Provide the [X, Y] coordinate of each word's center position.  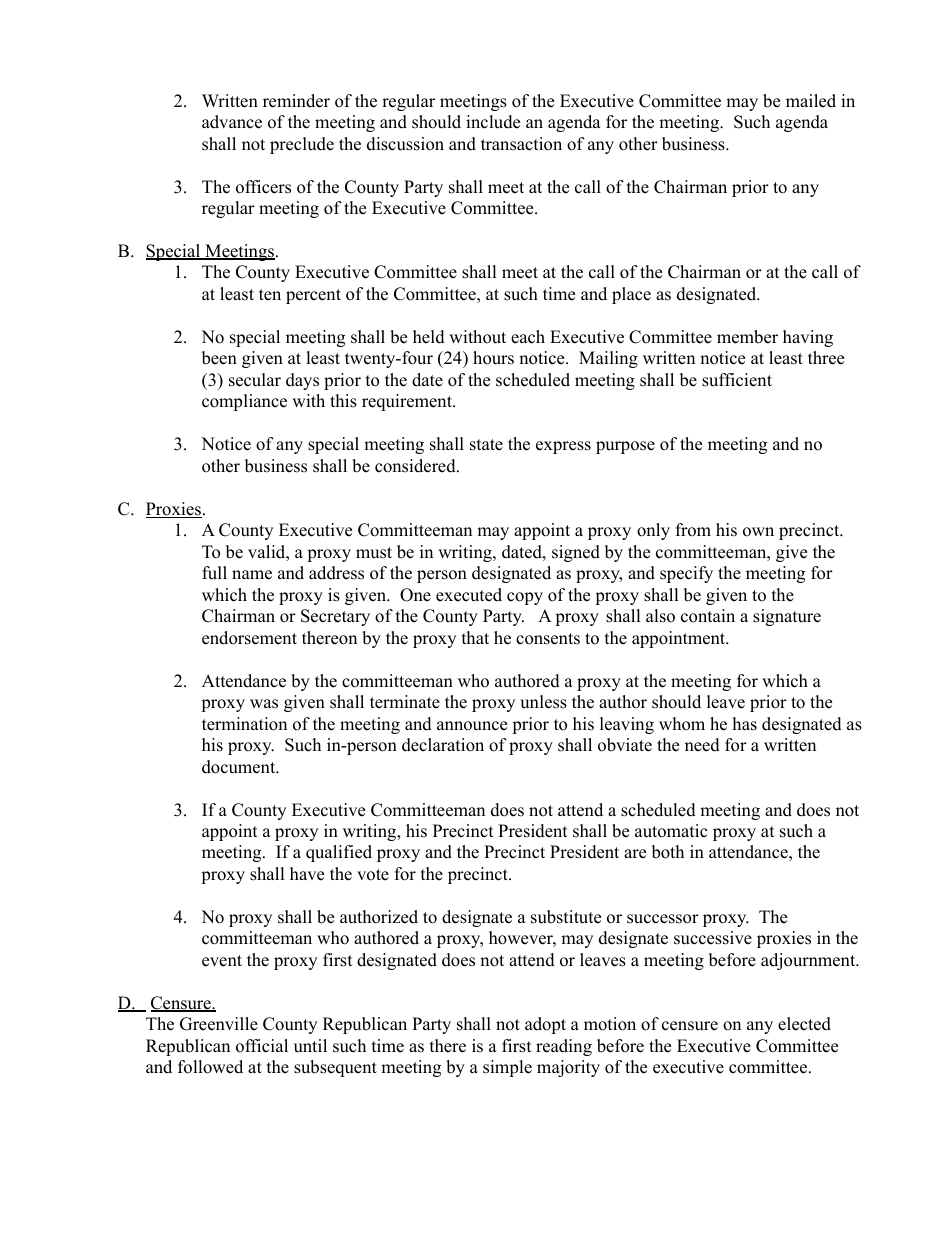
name [252, 575]
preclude [302, 145]
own [758, 532]
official [262, 1046]
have [307, 874]
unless [543, 702]
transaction [521, 144]
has [745, 724]
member [747, 337]
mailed [811, 101]
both [668, 852]
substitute [566, 917]
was [264, 704]
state [486, 445]
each [528, 337]
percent [313, 296]
